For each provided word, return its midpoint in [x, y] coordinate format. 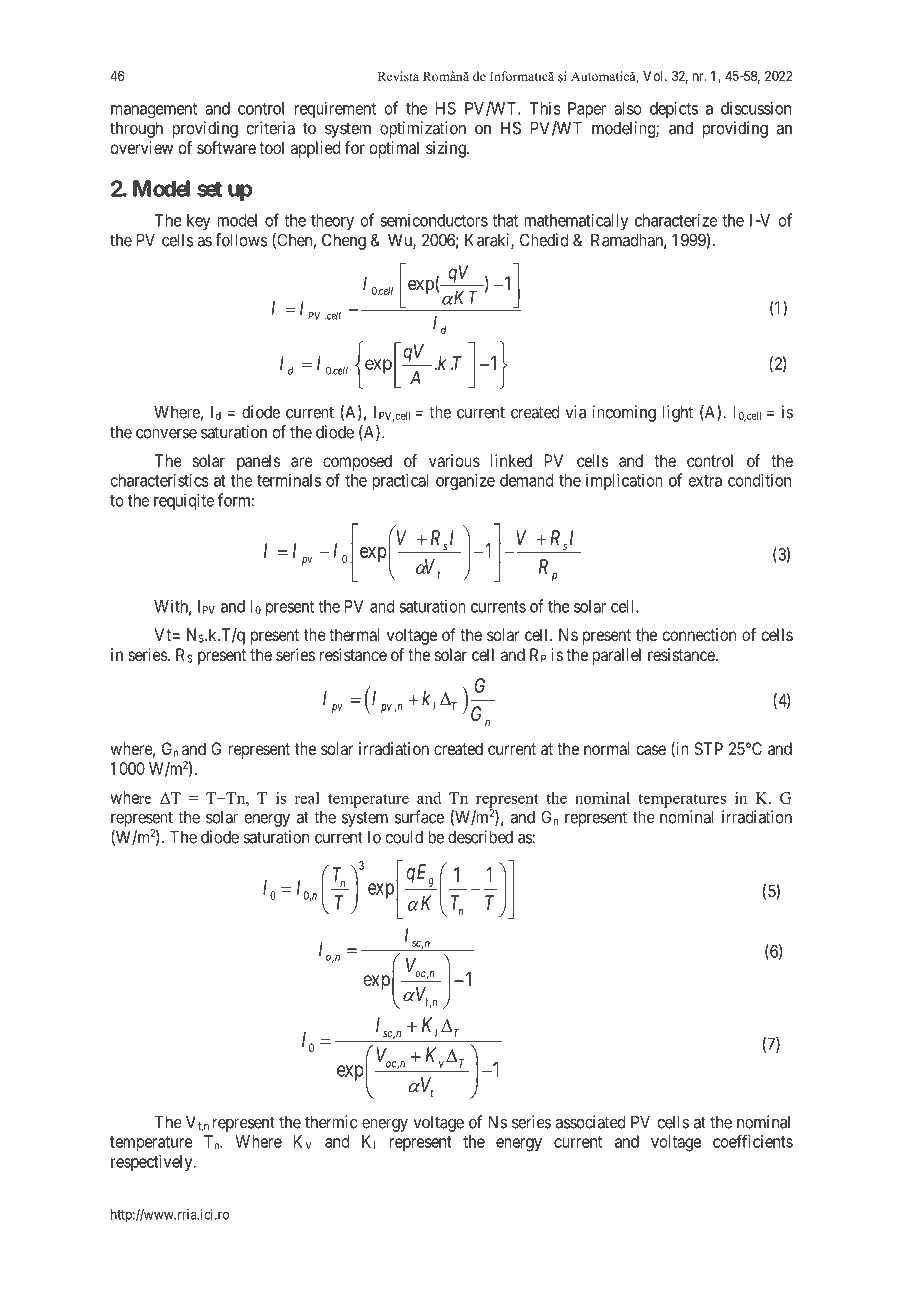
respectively [153, 1163]
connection [699, 634]
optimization [423, 129]
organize [465, 481]
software [226, 147]
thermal [354, 634]
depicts [674, 109]
